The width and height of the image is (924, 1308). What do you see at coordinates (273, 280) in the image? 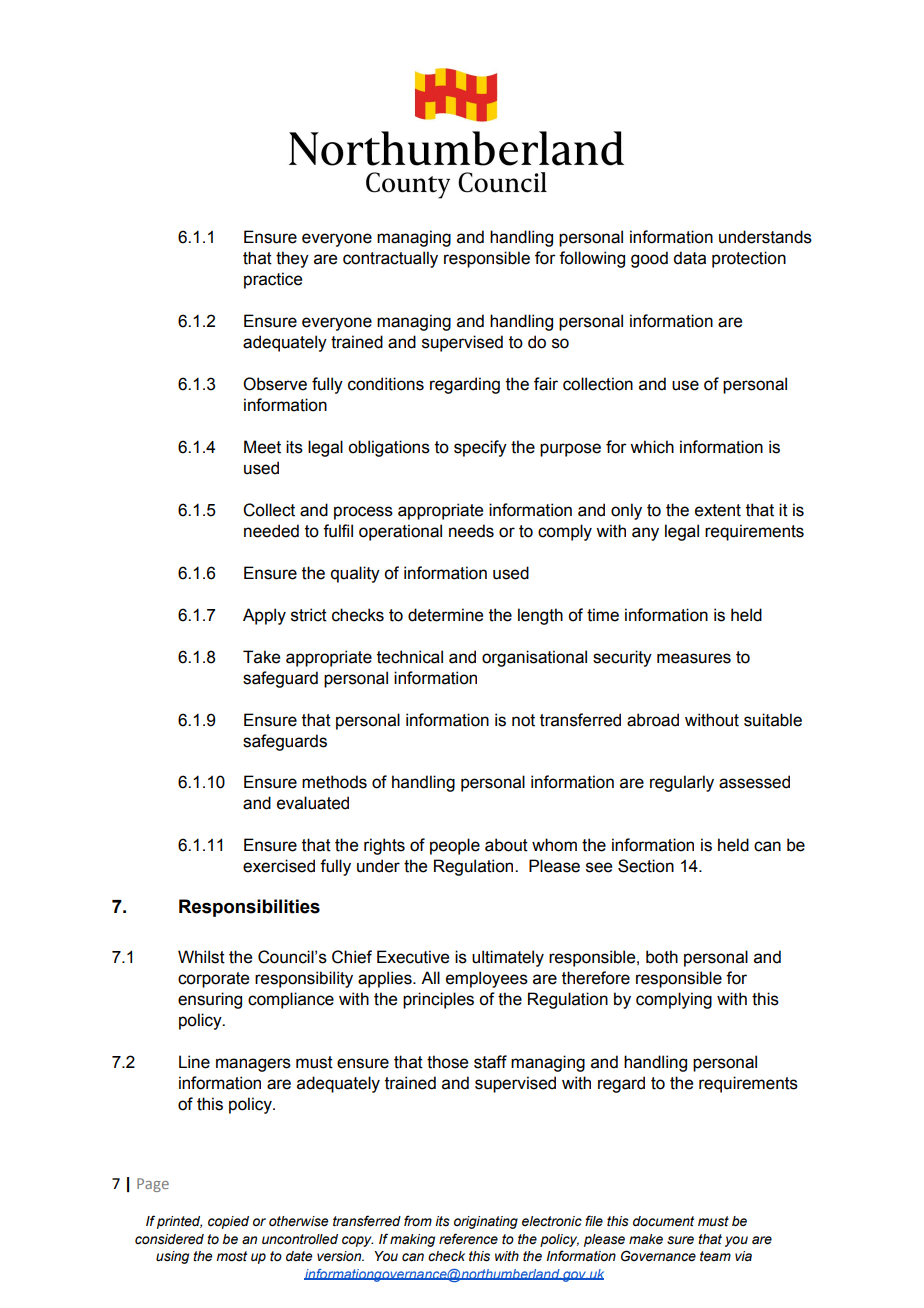
I see `practice` at bounding box center [273, 280].
